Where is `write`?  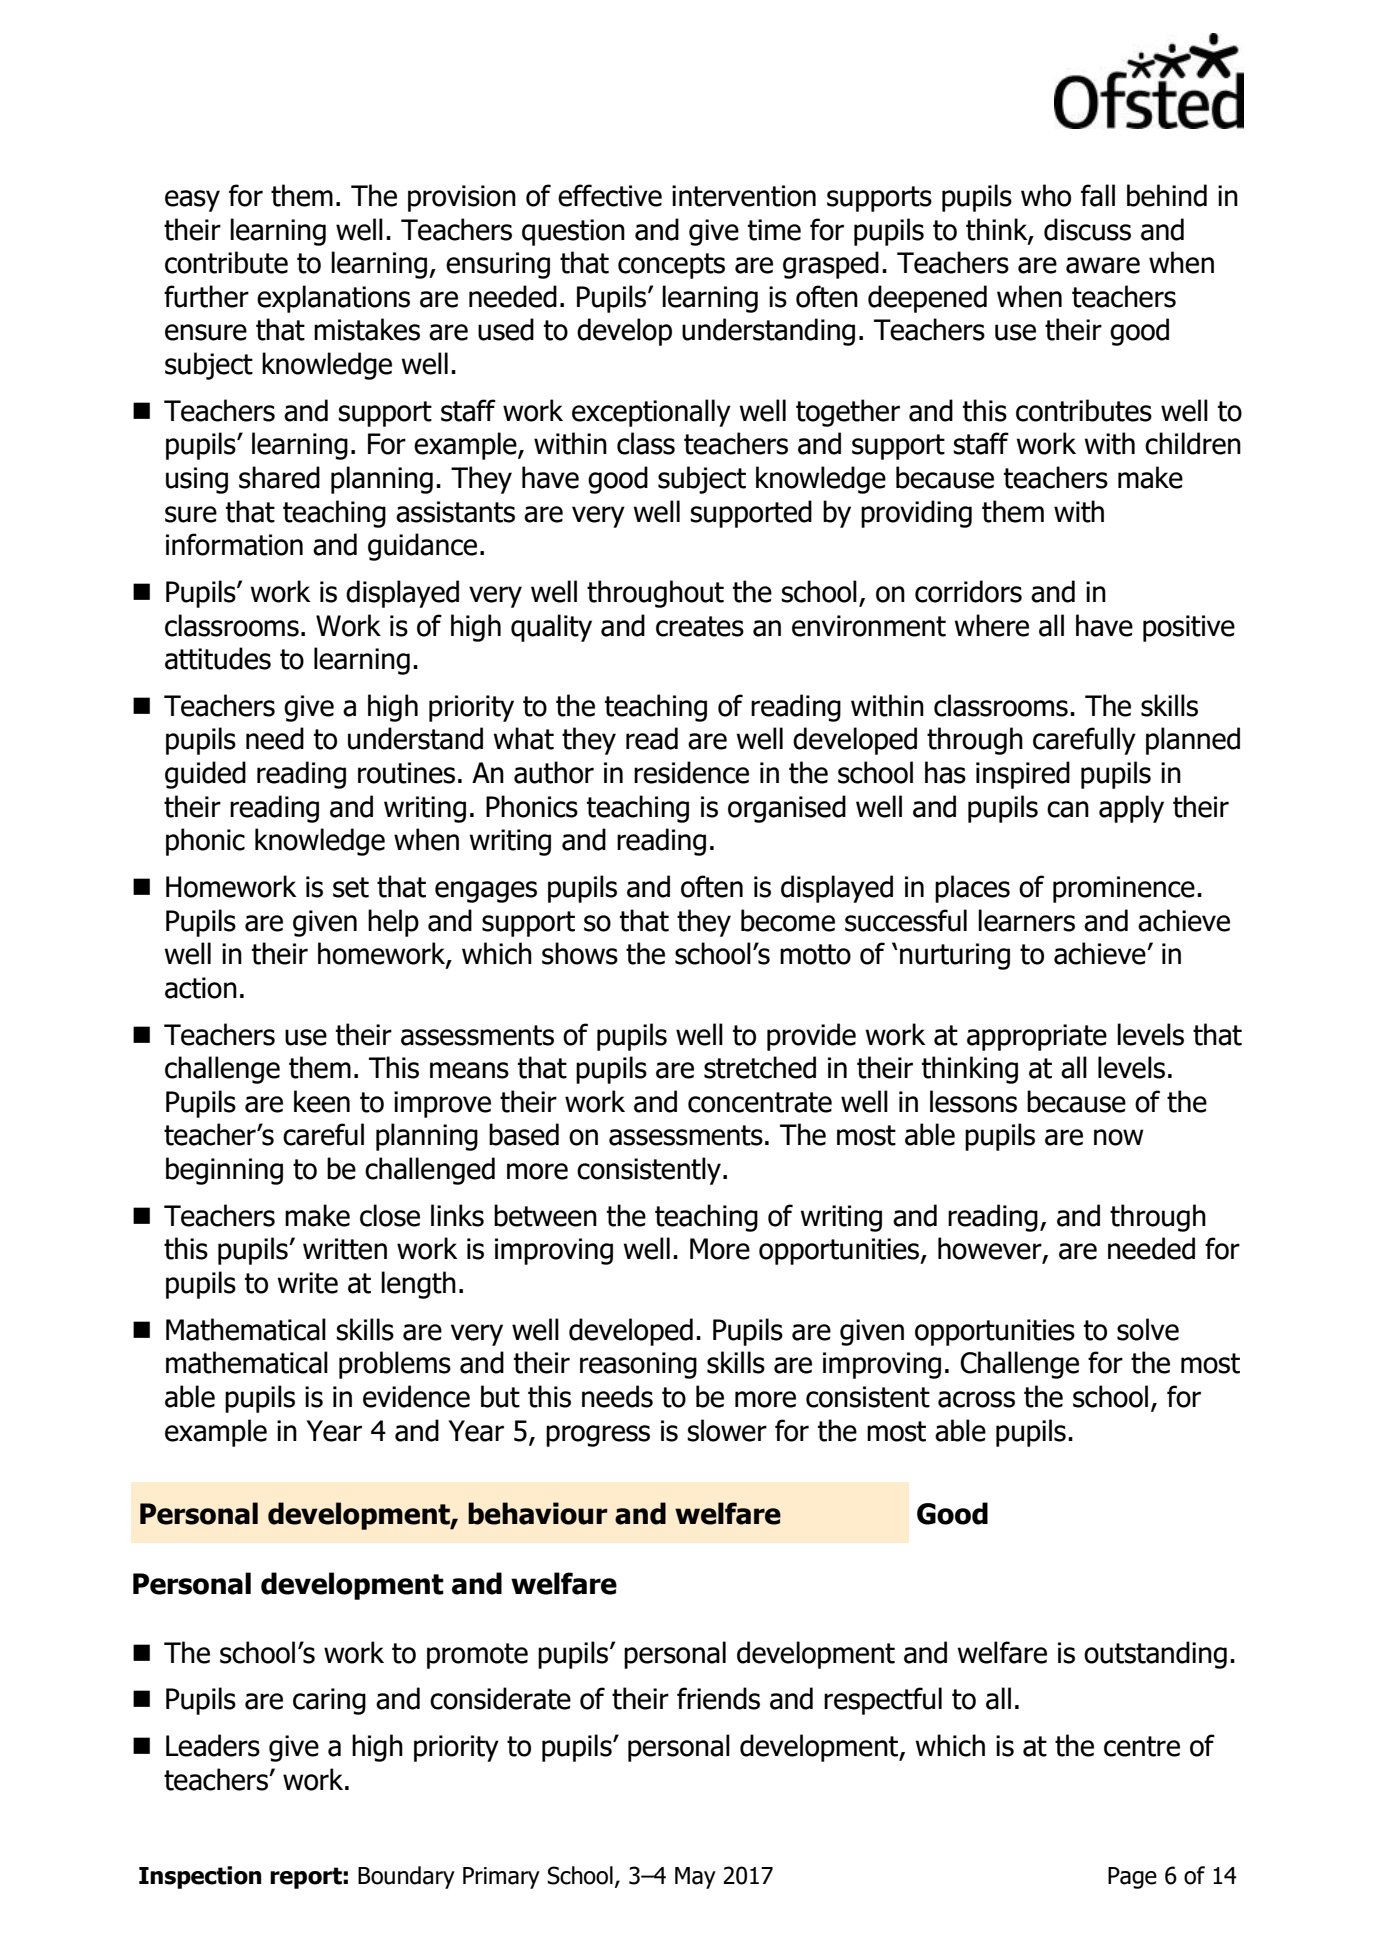
write is located at coordinates (307, 1283).
